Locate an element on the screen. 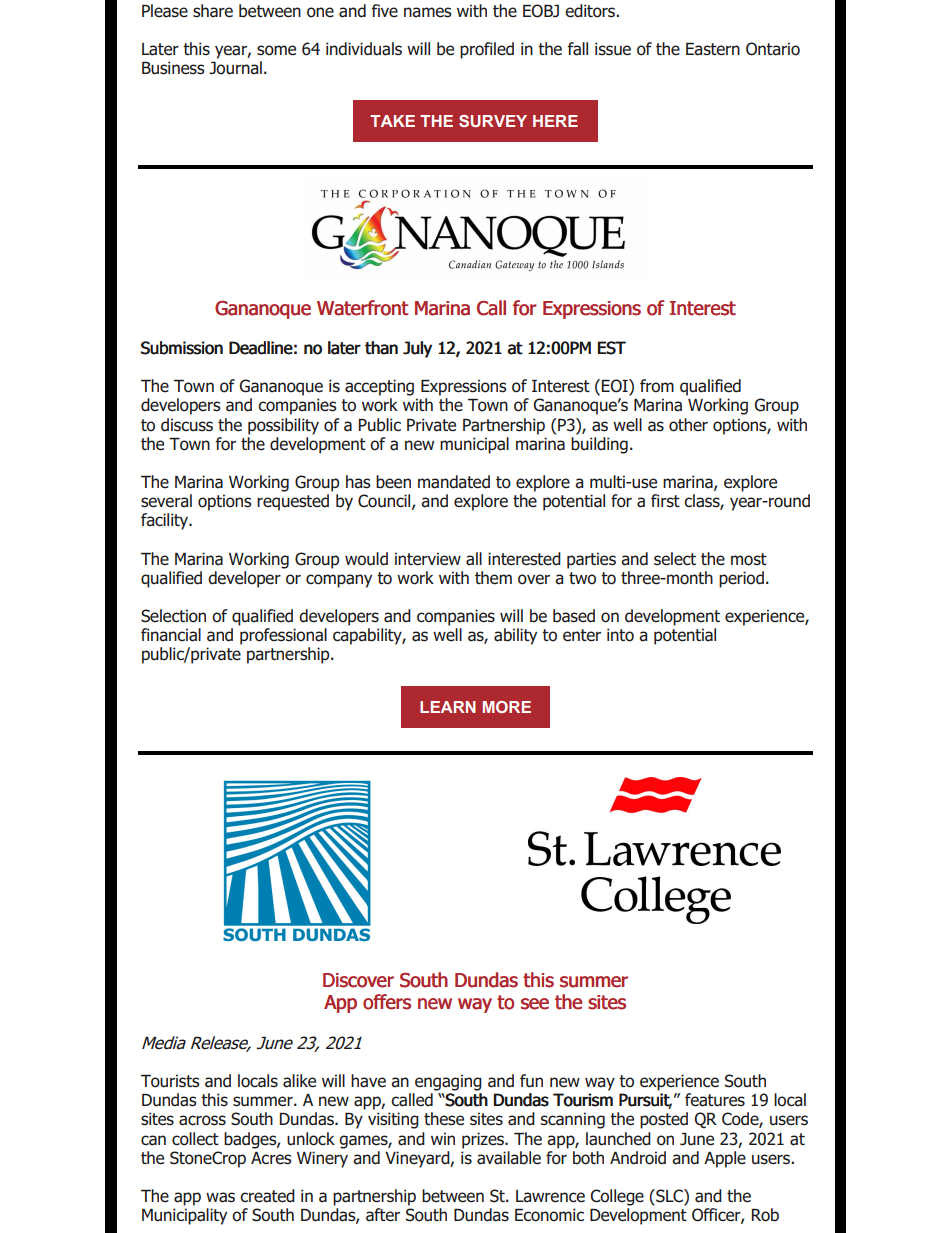 Image resolution: width=952 pixels, height=1233 pixels. Journal is located at coordinates (235, 68).
